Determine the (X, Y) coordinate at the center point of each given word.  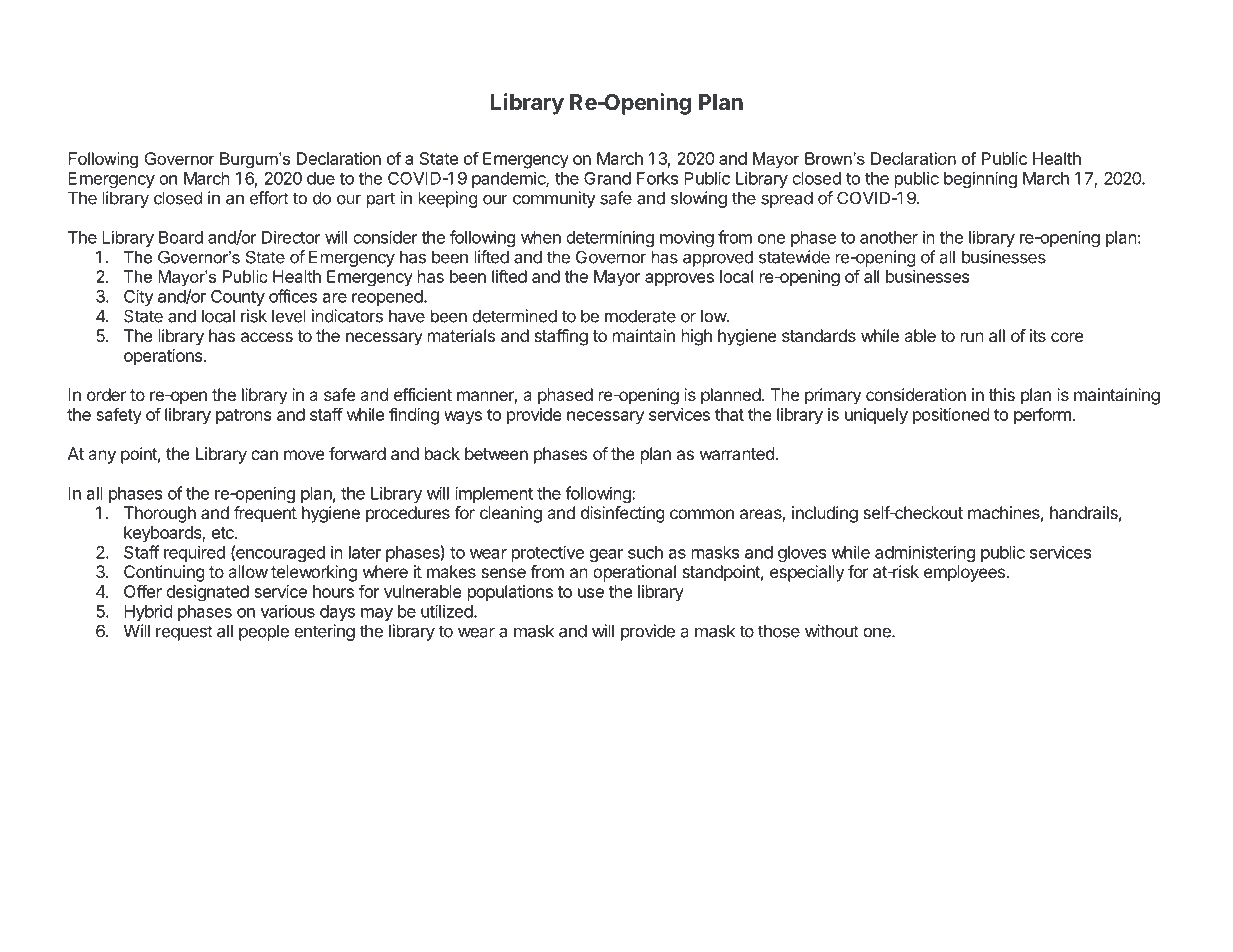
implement (494, 494)
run (972, 337)
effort (269, 198)
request (184, 633)
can (264, 455)
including (825, 514)
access (267, 337)
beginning (980, 179)
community (554, 199)
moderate (640, 316)
